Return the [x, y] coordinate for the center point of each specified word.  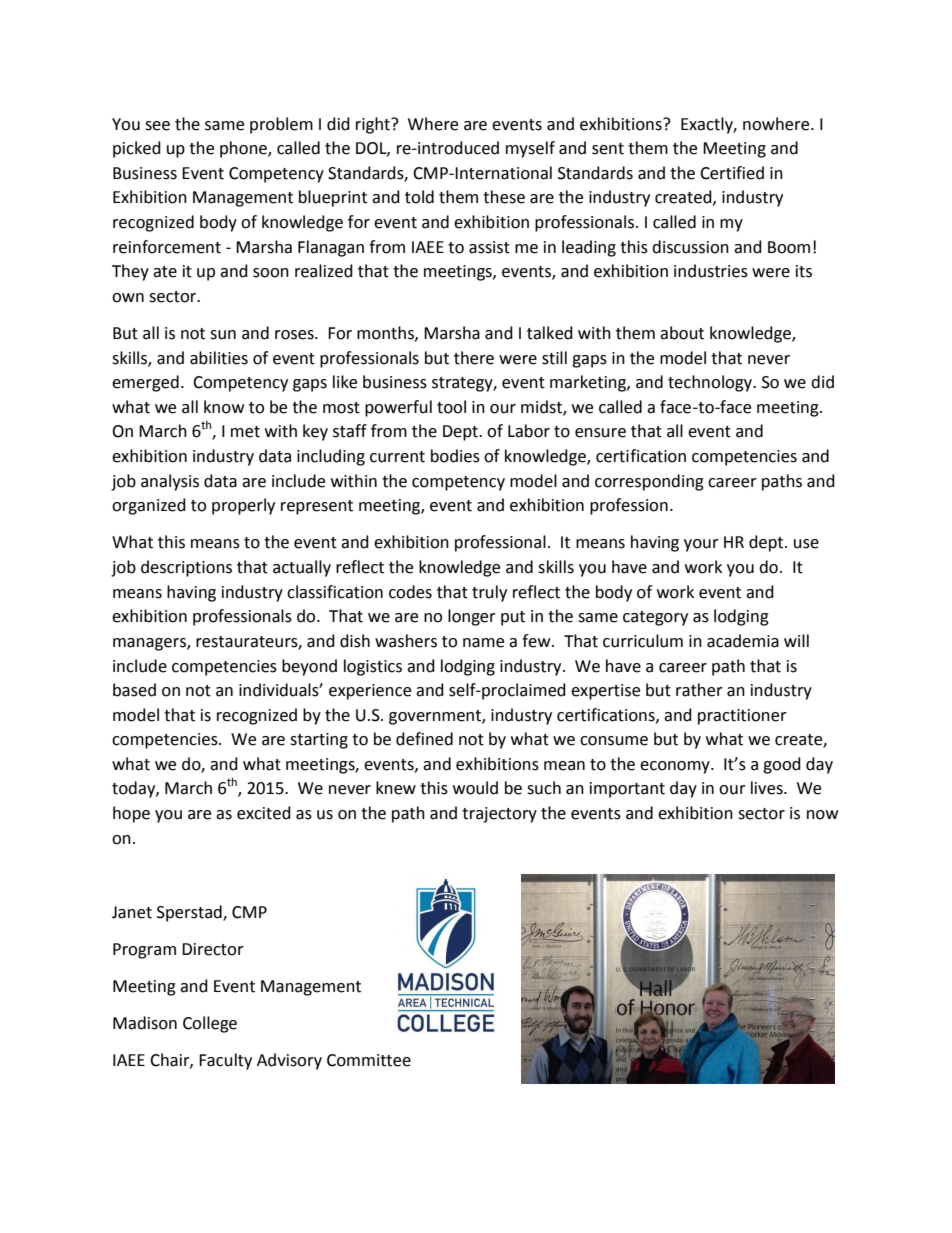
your [701, 545]
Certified [732, 173]
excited [264, 813]
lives [768, 788]
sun [223, 335]
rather [699, 690]
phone [244, 149]
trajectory [499, 815]
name [483, 643]
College [210, 1024]
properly [243, 506]
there [474, 358]
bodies [455, 456]
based [134, 690]
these [504, 197]
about [682, 333]
